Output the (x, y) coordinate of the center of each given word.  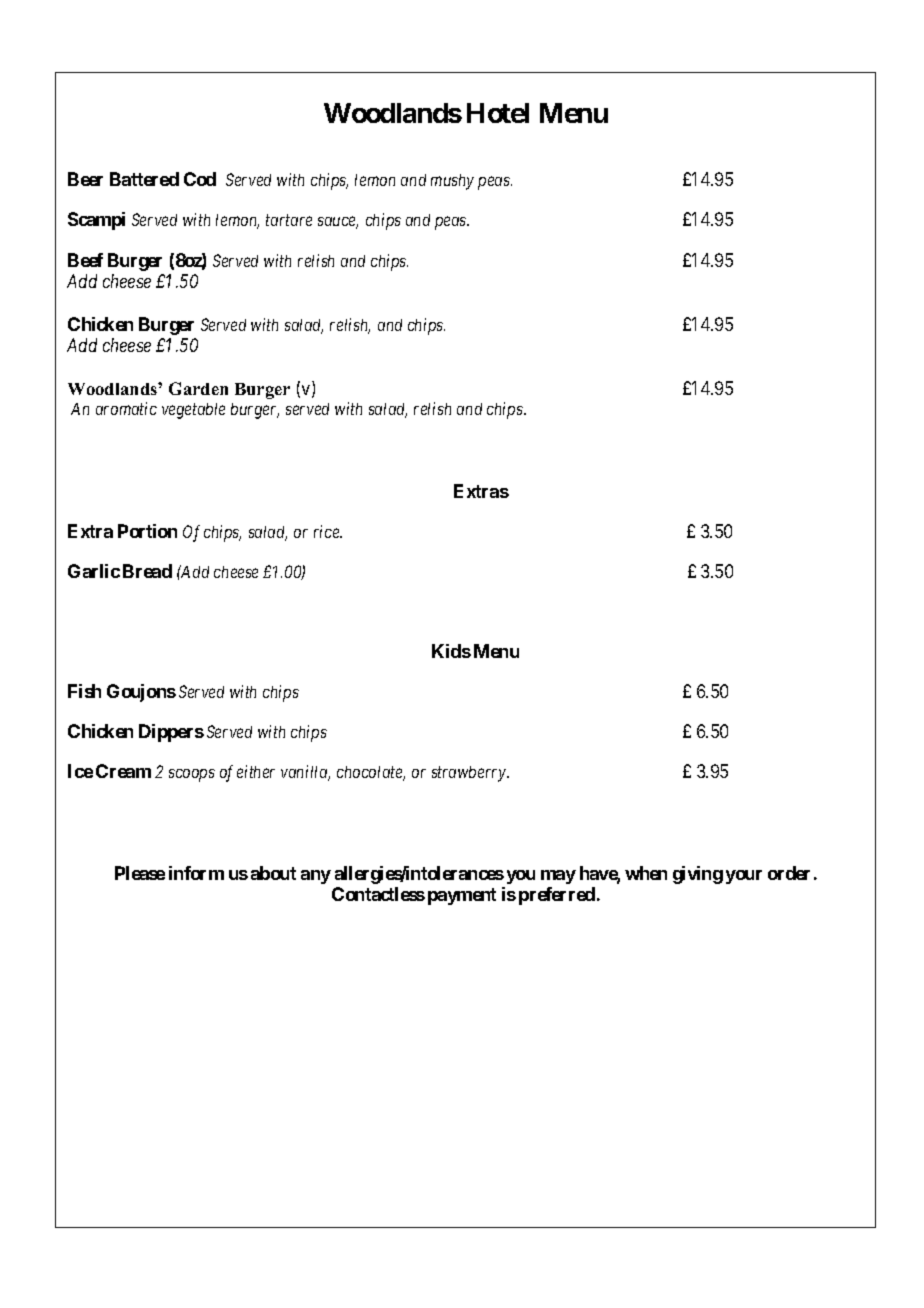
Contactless (378, 894)
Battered (144, 179)
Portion (147, 531)
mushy (452, 182)
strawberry (470, 774)
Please (140, 873)
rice (328, 531)
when (646, 873)
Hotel (498, 113)
